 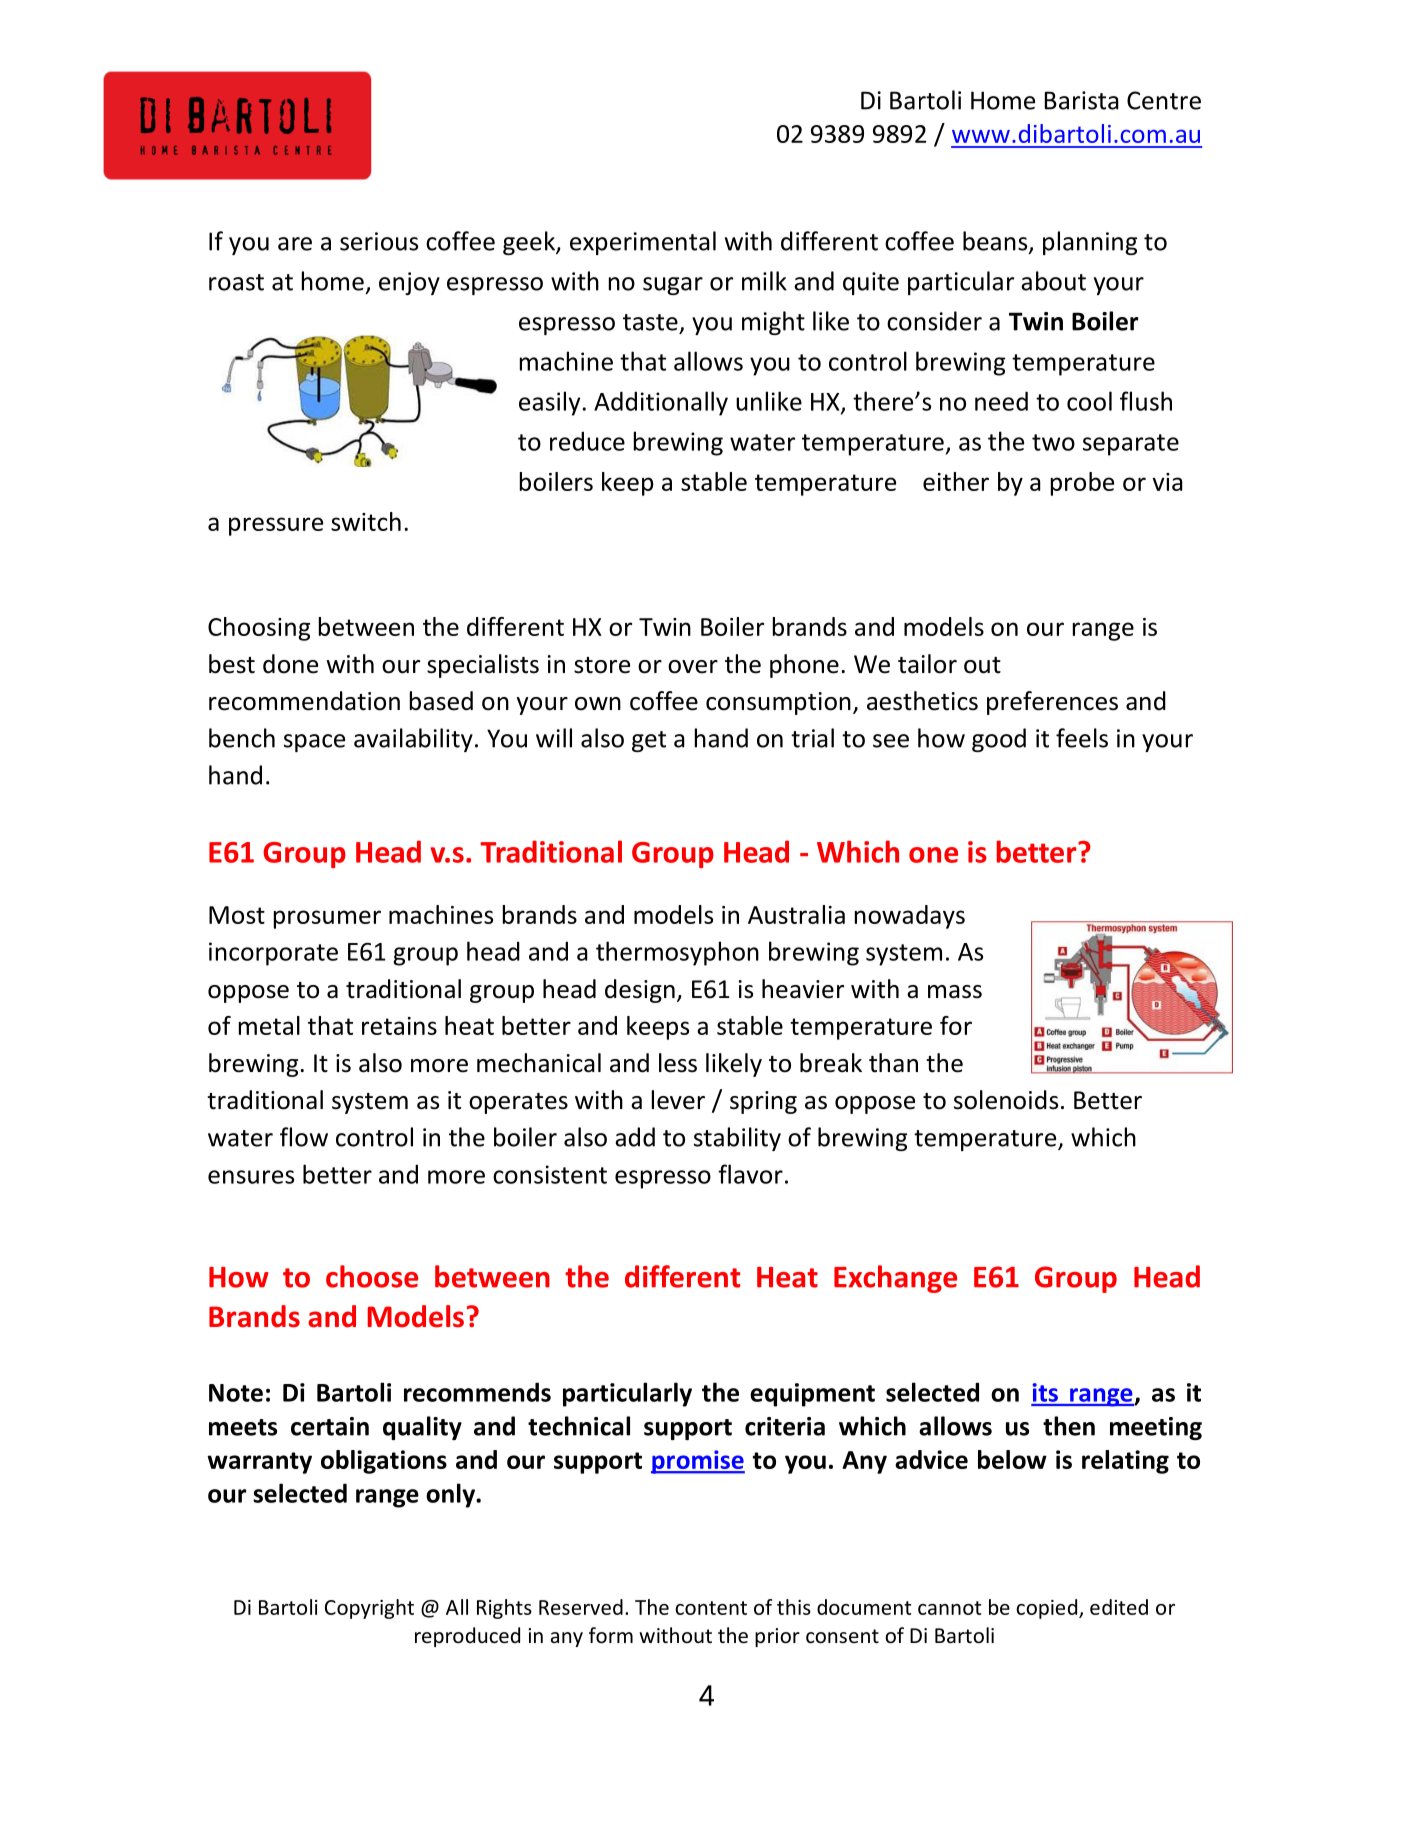 What do you see at coordinates (372, 1276) in the image?
I see `choose` at bounding box center [372, 1276].
